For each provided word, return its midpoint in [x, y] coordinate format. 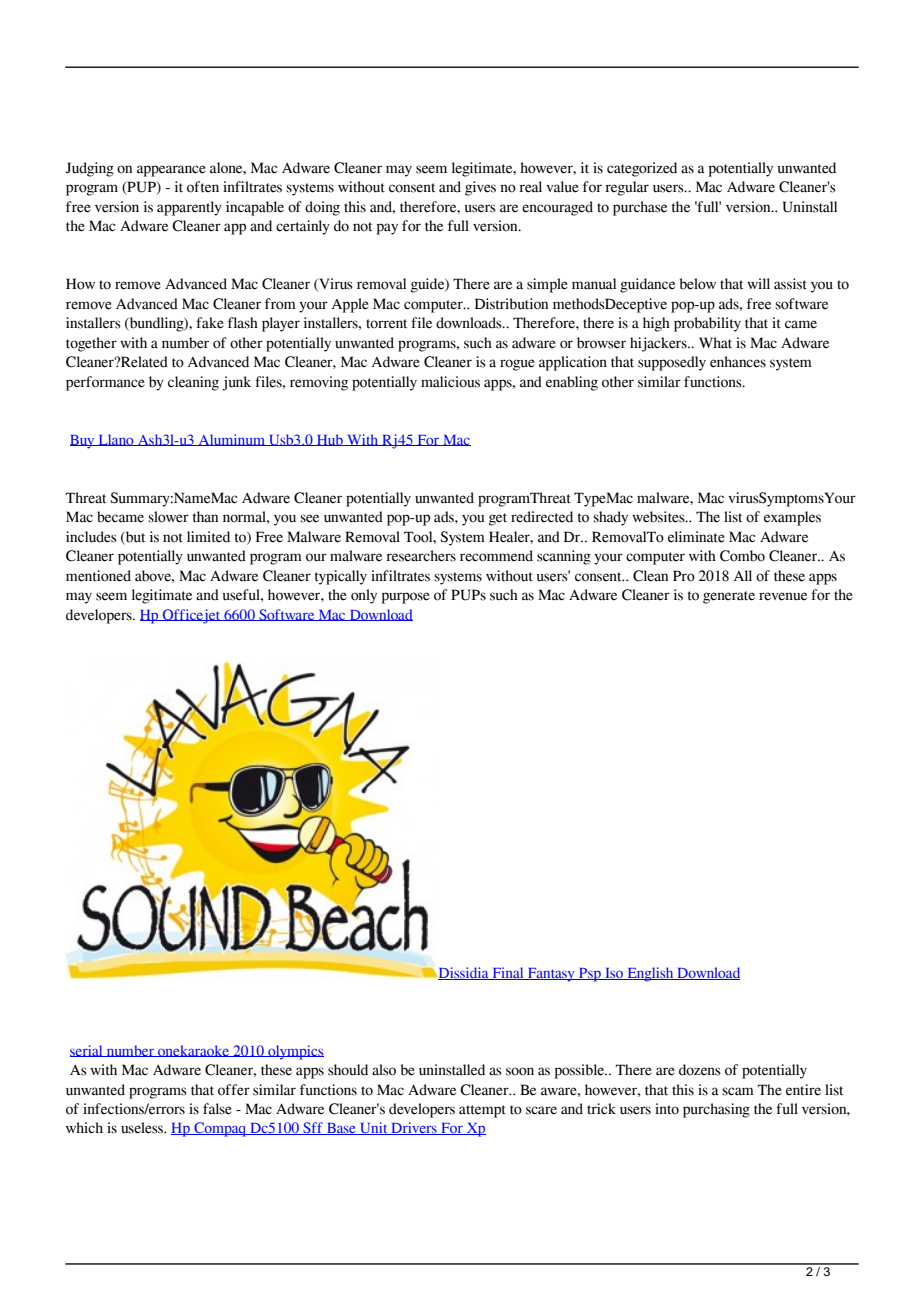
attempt [482, 1111]
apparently [189, 208]
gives [480, 188]
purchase [640, 208]
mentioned [98, 576]
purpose [406, 598]
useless [143, 1128]
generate [729, 597]
